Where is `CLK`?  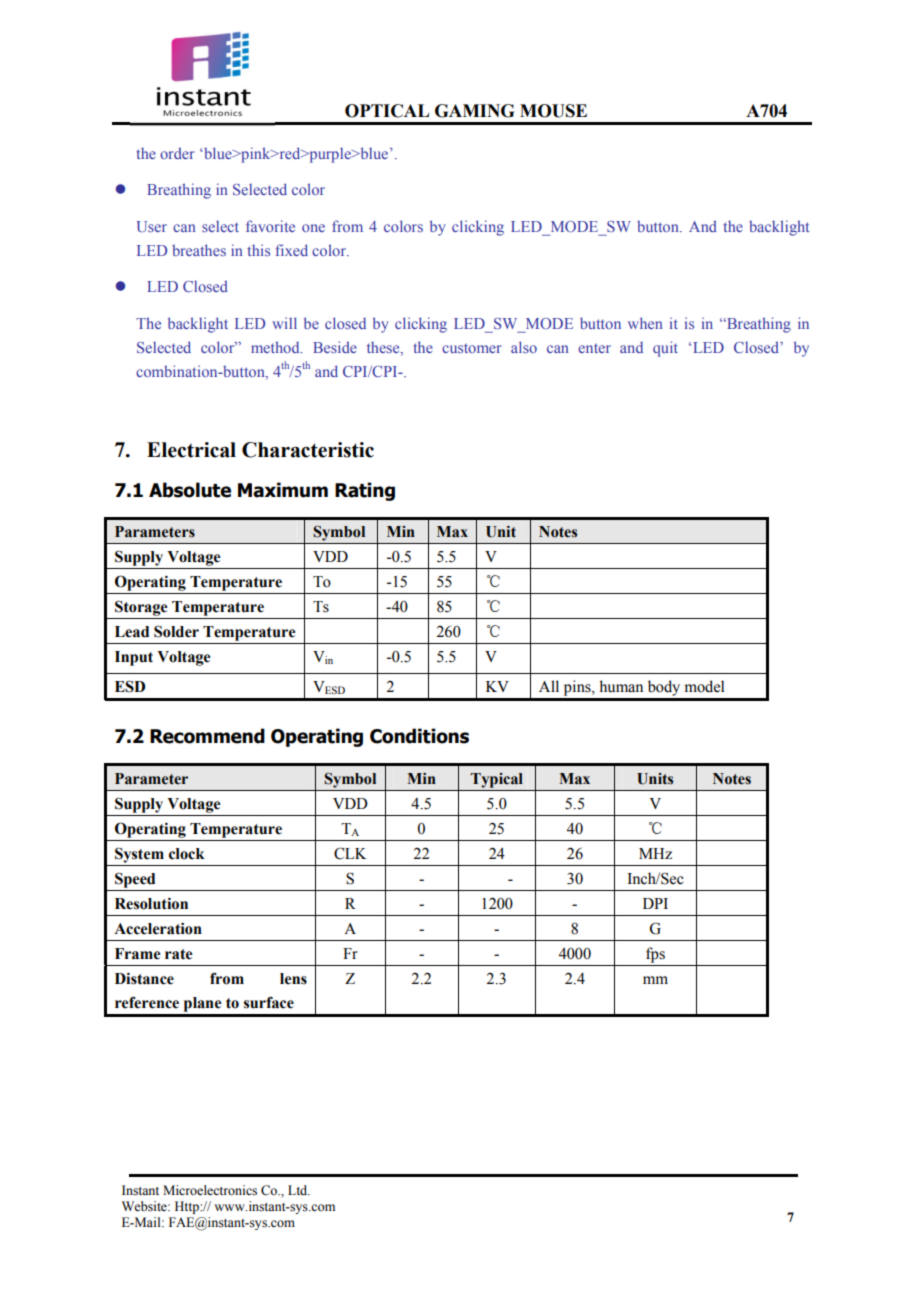 CLK is located at coordinates (350, 853).
